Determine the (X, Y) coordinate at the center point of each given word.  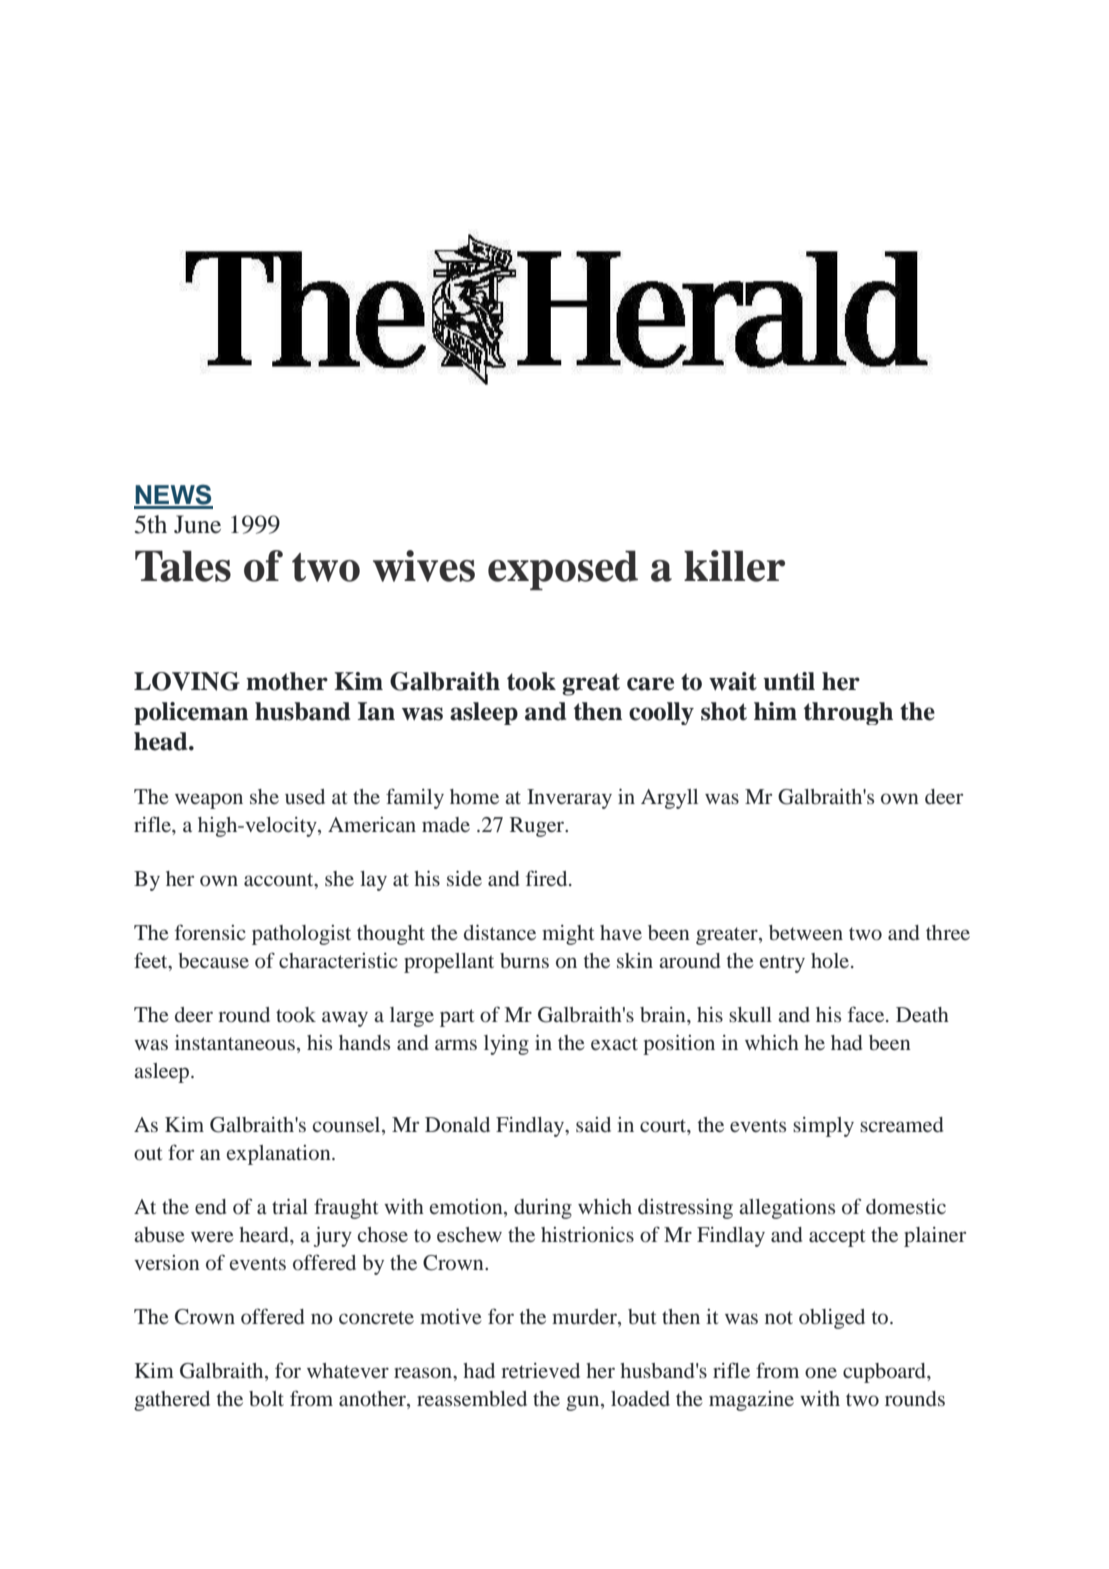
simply (823, 1127)
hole (831, 960)
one (821, 1372)
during (543, 1209)
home (474, 796)
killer (734, 566)
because (213, 960)
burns (524, 960)
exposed (563, 570)
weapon (209, 801)
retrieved (540, 1370)
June (197, 524)
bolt (266, 1398)
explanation (280, 1155)
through (848, 713)
